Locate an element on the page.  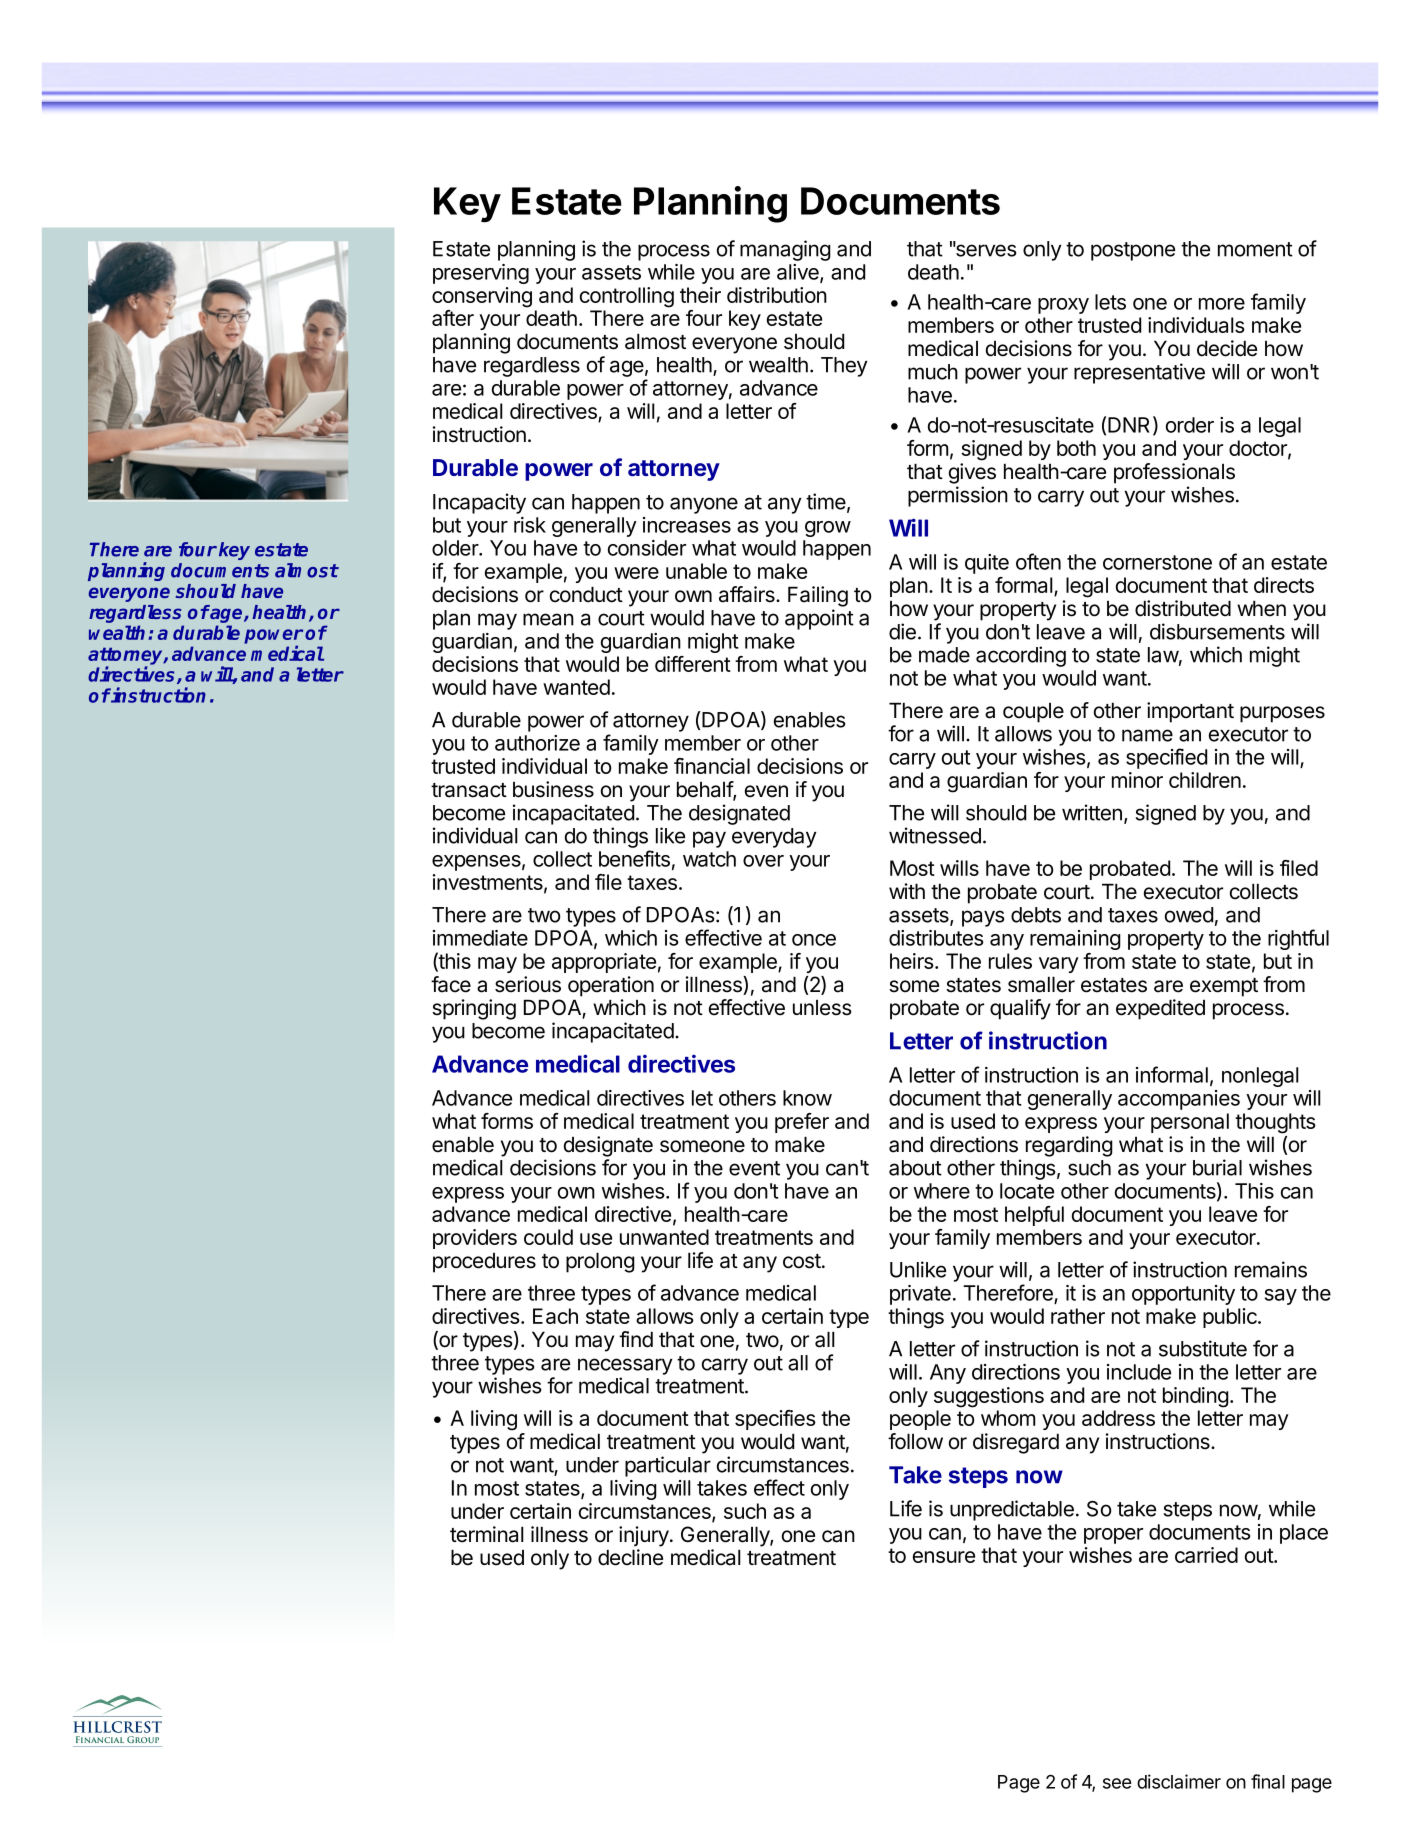
conserving is located at coordinates (482, 297).
